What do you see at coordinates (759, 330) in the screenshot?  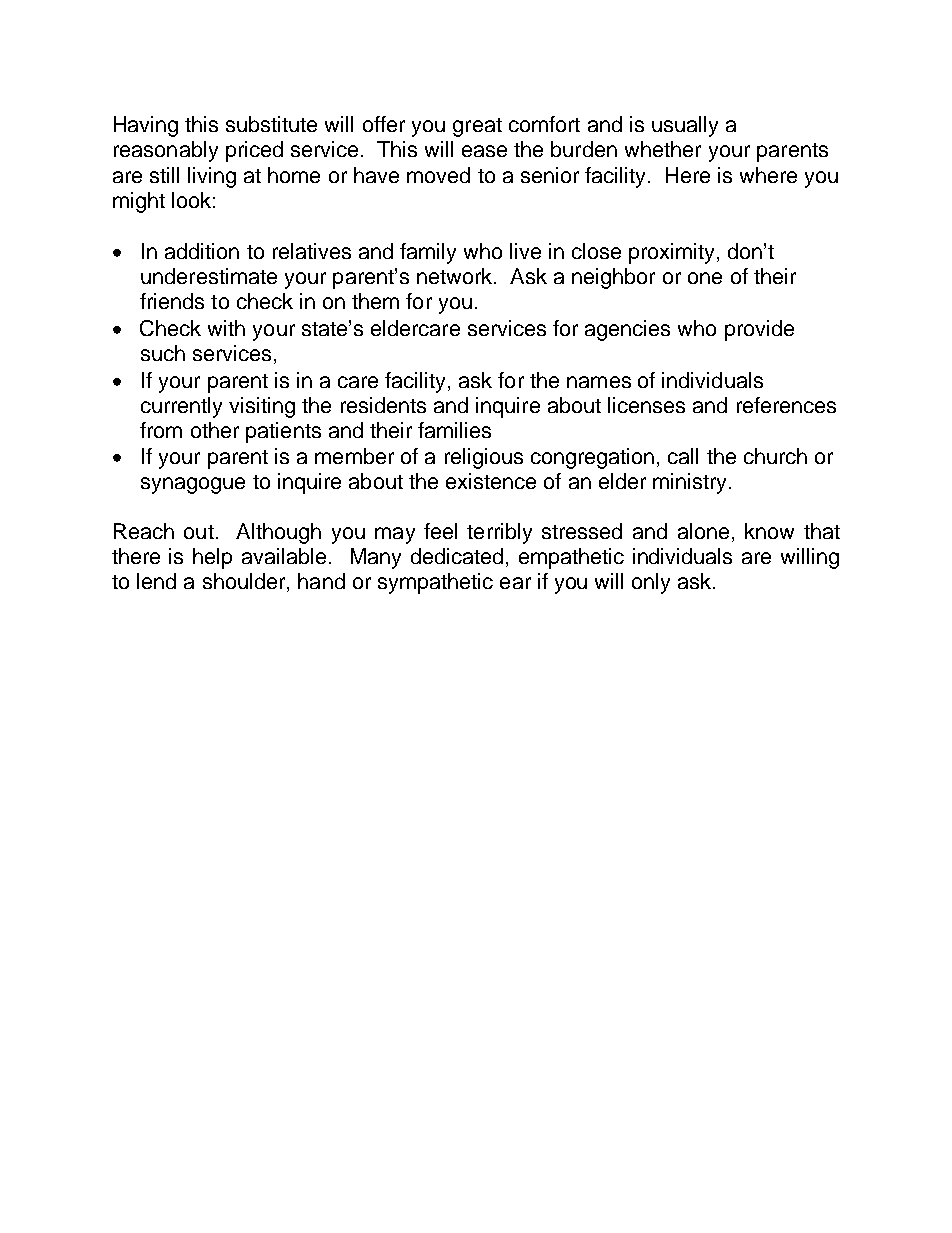 I see `provide` at bounding box center [759, 330].
